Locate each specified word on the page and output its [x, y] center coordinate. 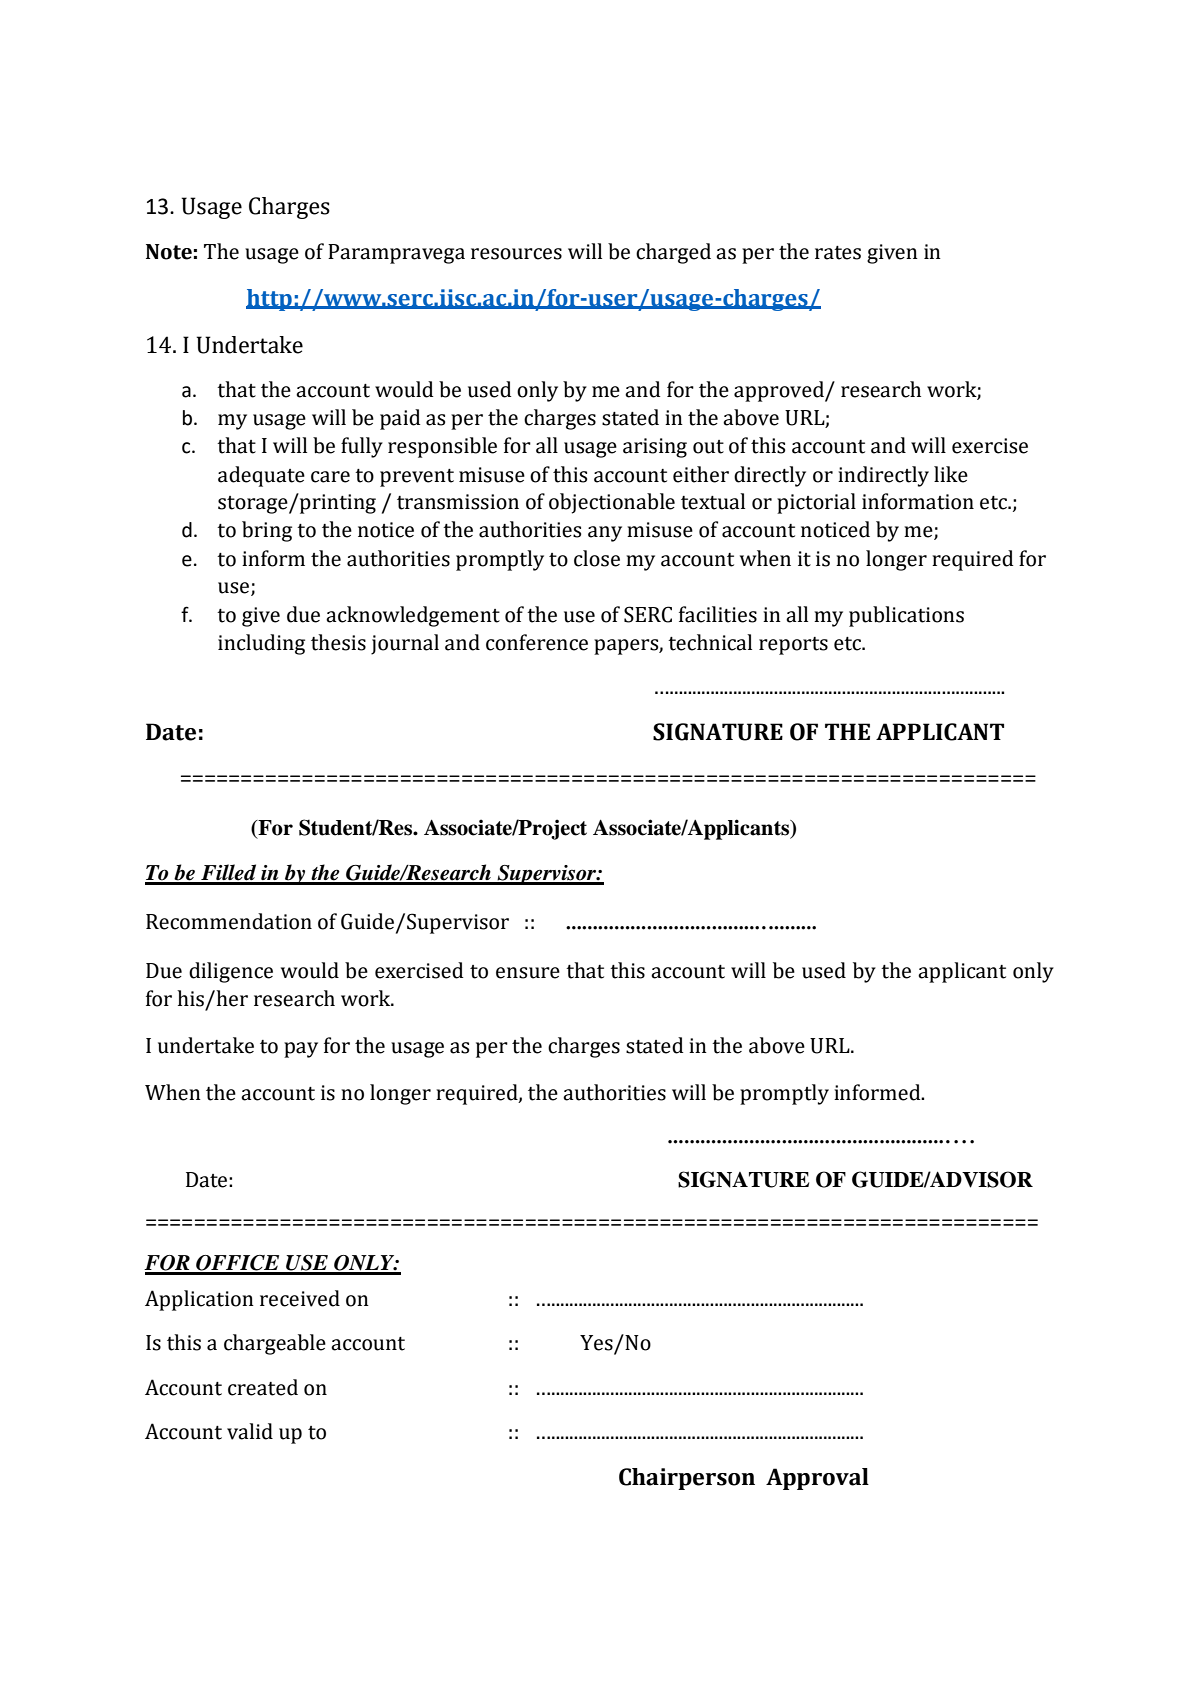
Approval [817, 1479]
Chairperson [687, 1479]
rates [838, 253]
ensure [528, 973]
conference [537, 642]
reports [793, 646]
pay [301, 1050]
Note [169, 252]
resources [516, 254]
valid [250, 1431]
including [261, 644]
